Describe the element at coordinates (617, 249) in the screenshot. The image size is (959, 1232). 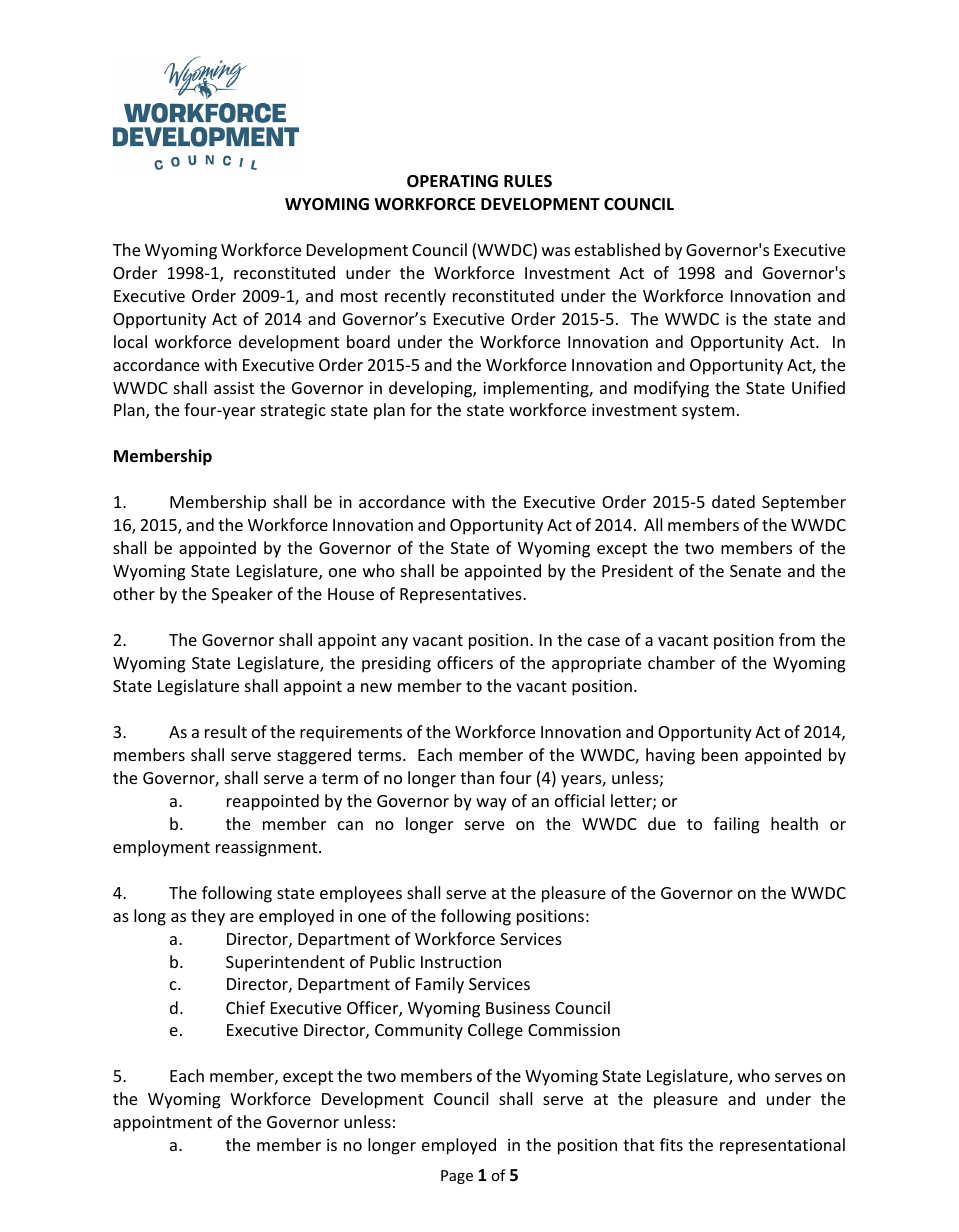
I see `established` at that location.
